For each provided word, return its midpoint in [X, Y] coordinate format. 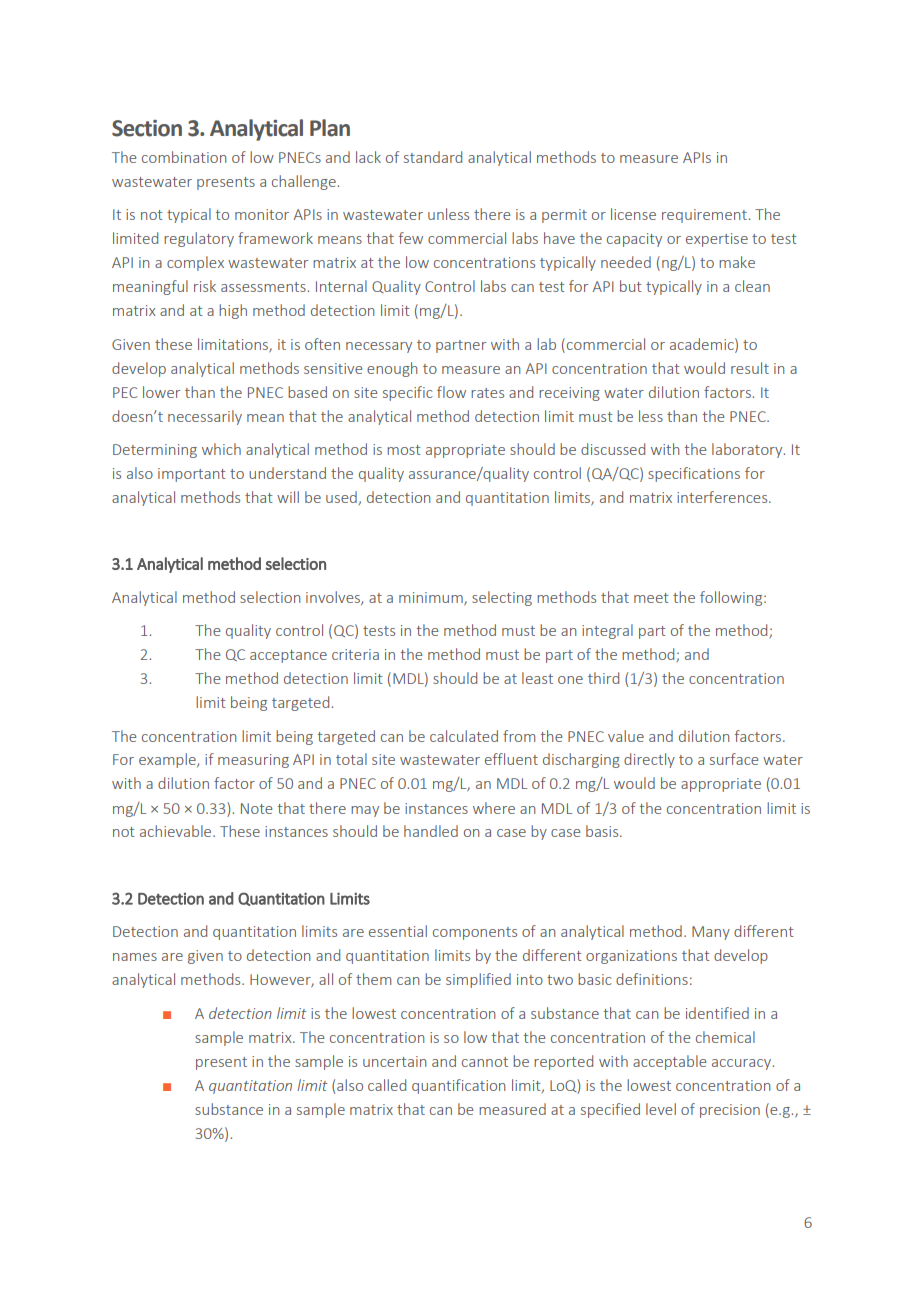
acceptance [288, 656]
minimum [432, 598]
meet [651, 598]
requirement [704, 216]
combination [184, 157]
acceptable [669, 1062]
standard [433, 157]
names [135, 957]
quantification [458, 1086]
